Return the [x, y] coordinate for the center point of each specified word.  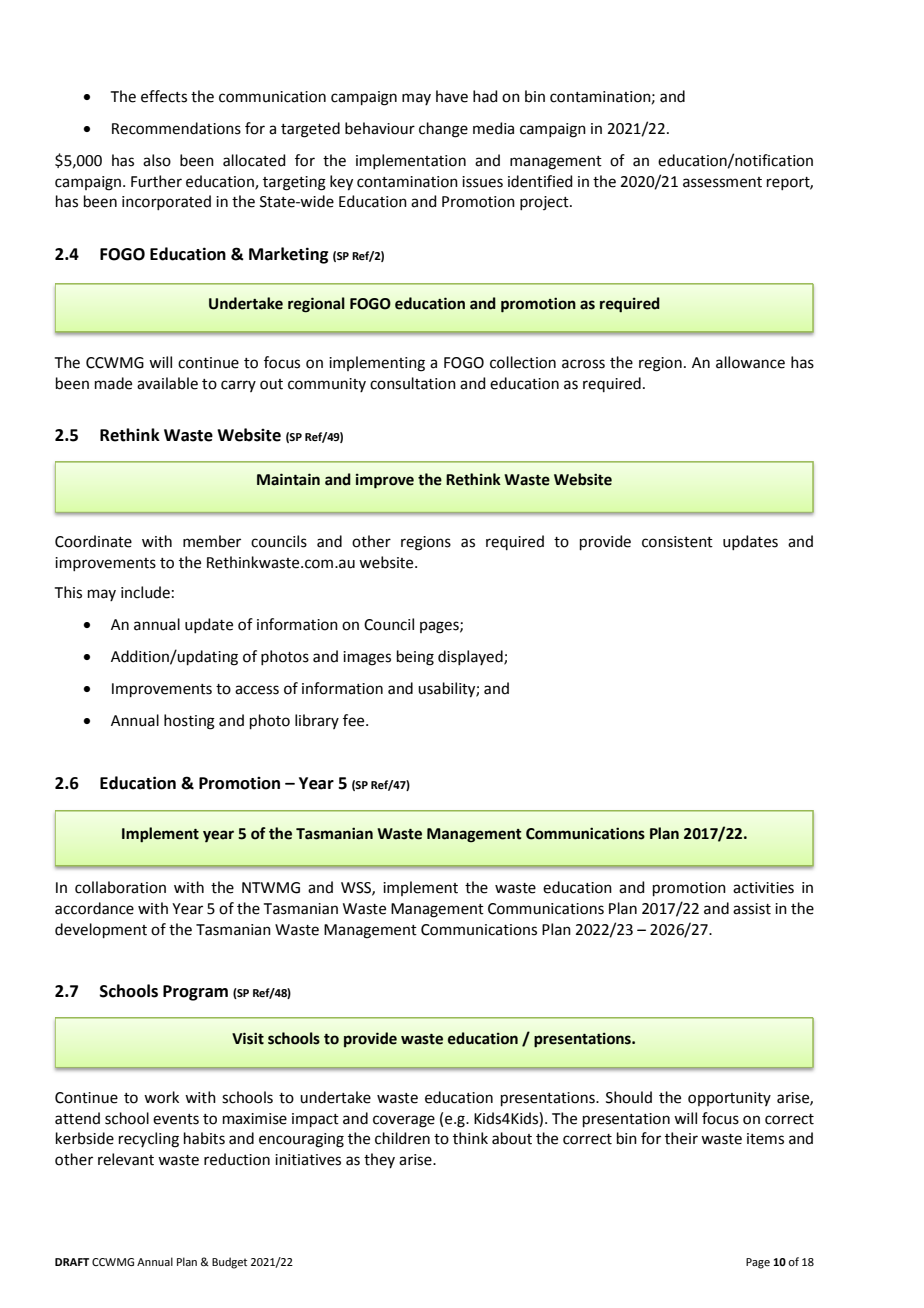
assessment [722, 182]
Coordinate [93, 541]
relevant [126, 1159]
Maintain [288, 479]
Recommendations [176, 128]
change [443, 130]
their [681, 1138]
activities [763, 888]
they [379, 1160]
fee [355, 720]
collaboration [120, 887]
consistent [677, 542]
